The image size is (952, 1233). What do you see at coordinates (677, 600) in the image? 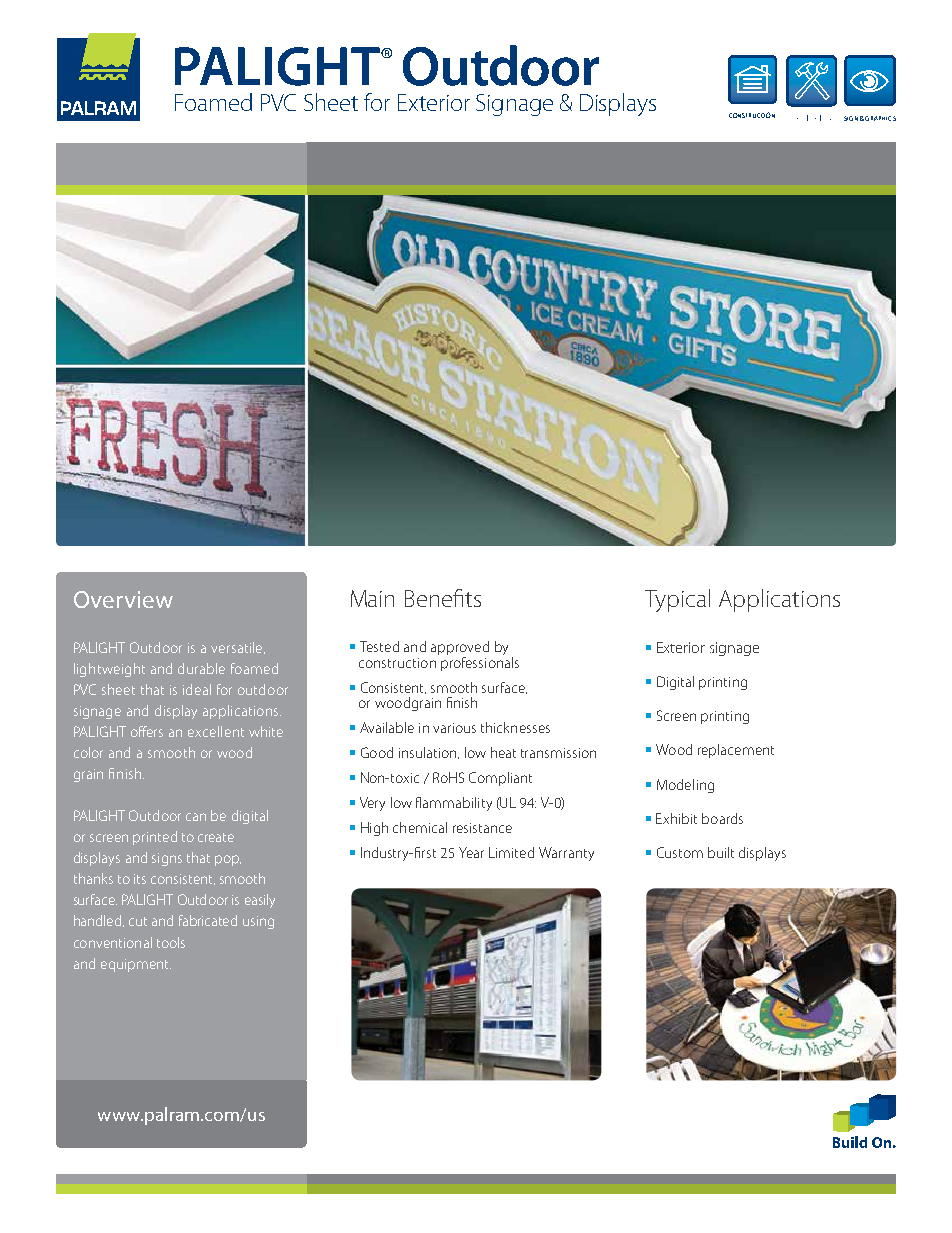
I see `Typical` at bounding box center [677, 600].
